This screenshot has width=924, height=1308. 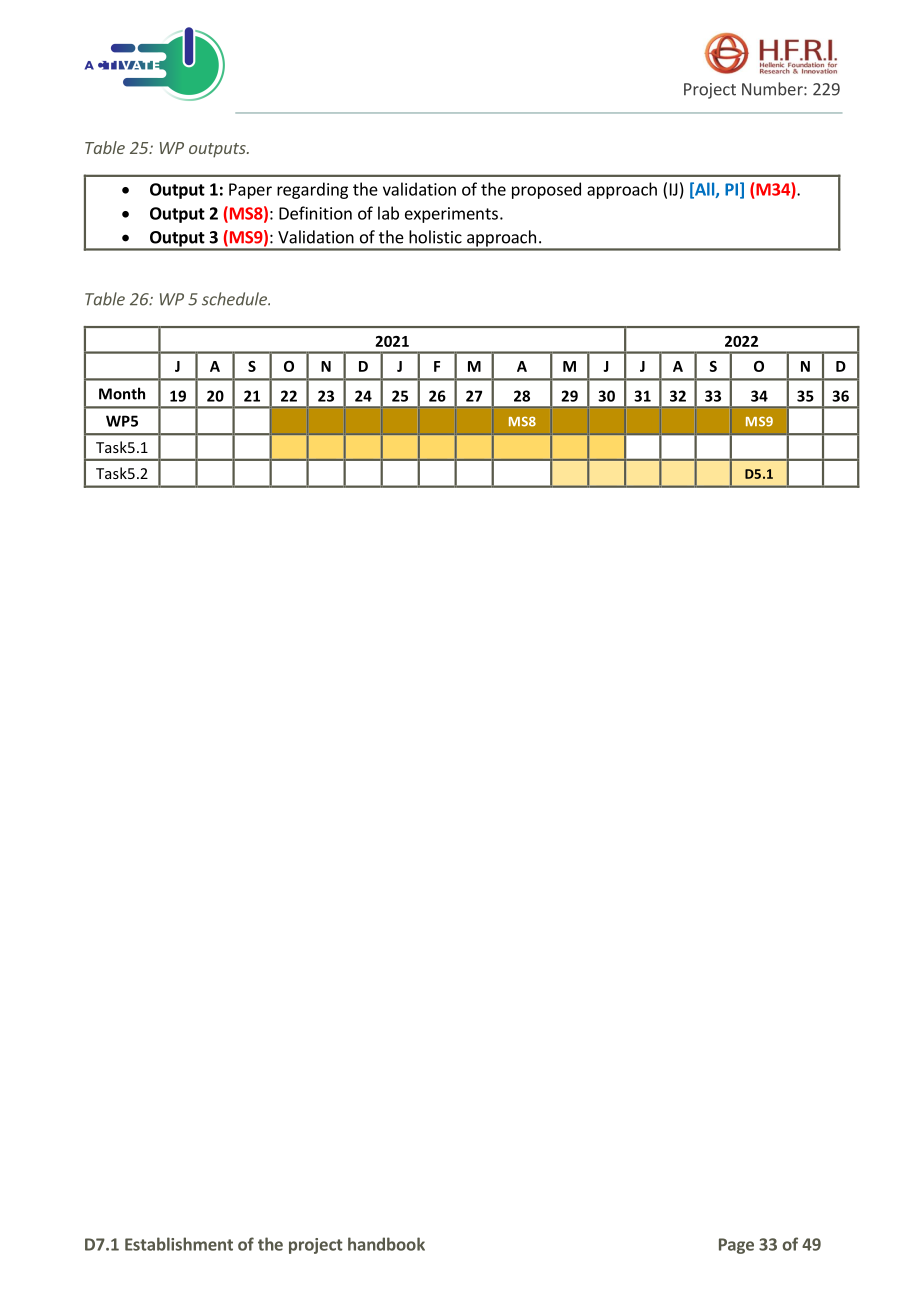 I want to click on proposed, so click(x=546, y=190).
